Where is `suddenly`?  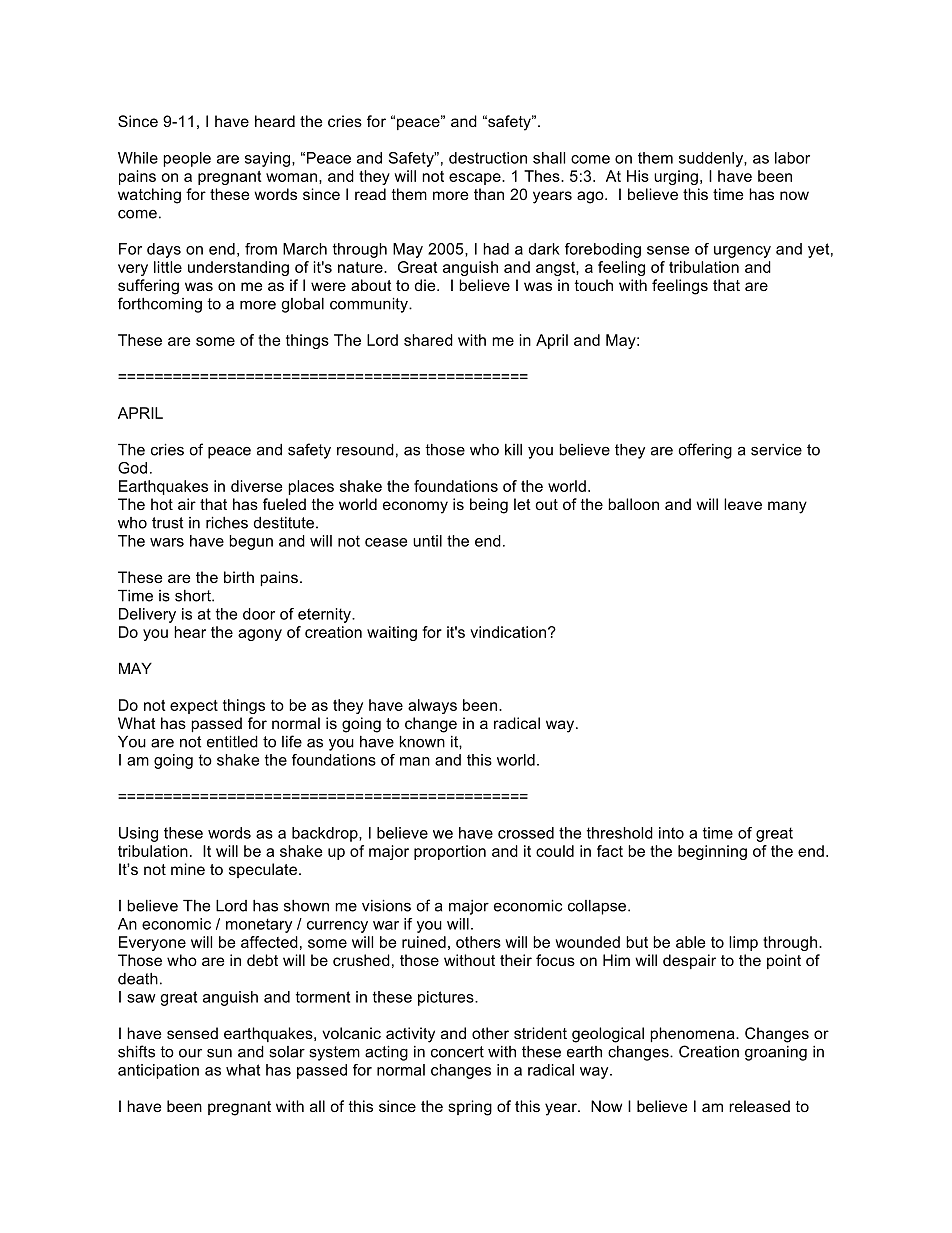
suddenly is located at coordinates (712, 159).
